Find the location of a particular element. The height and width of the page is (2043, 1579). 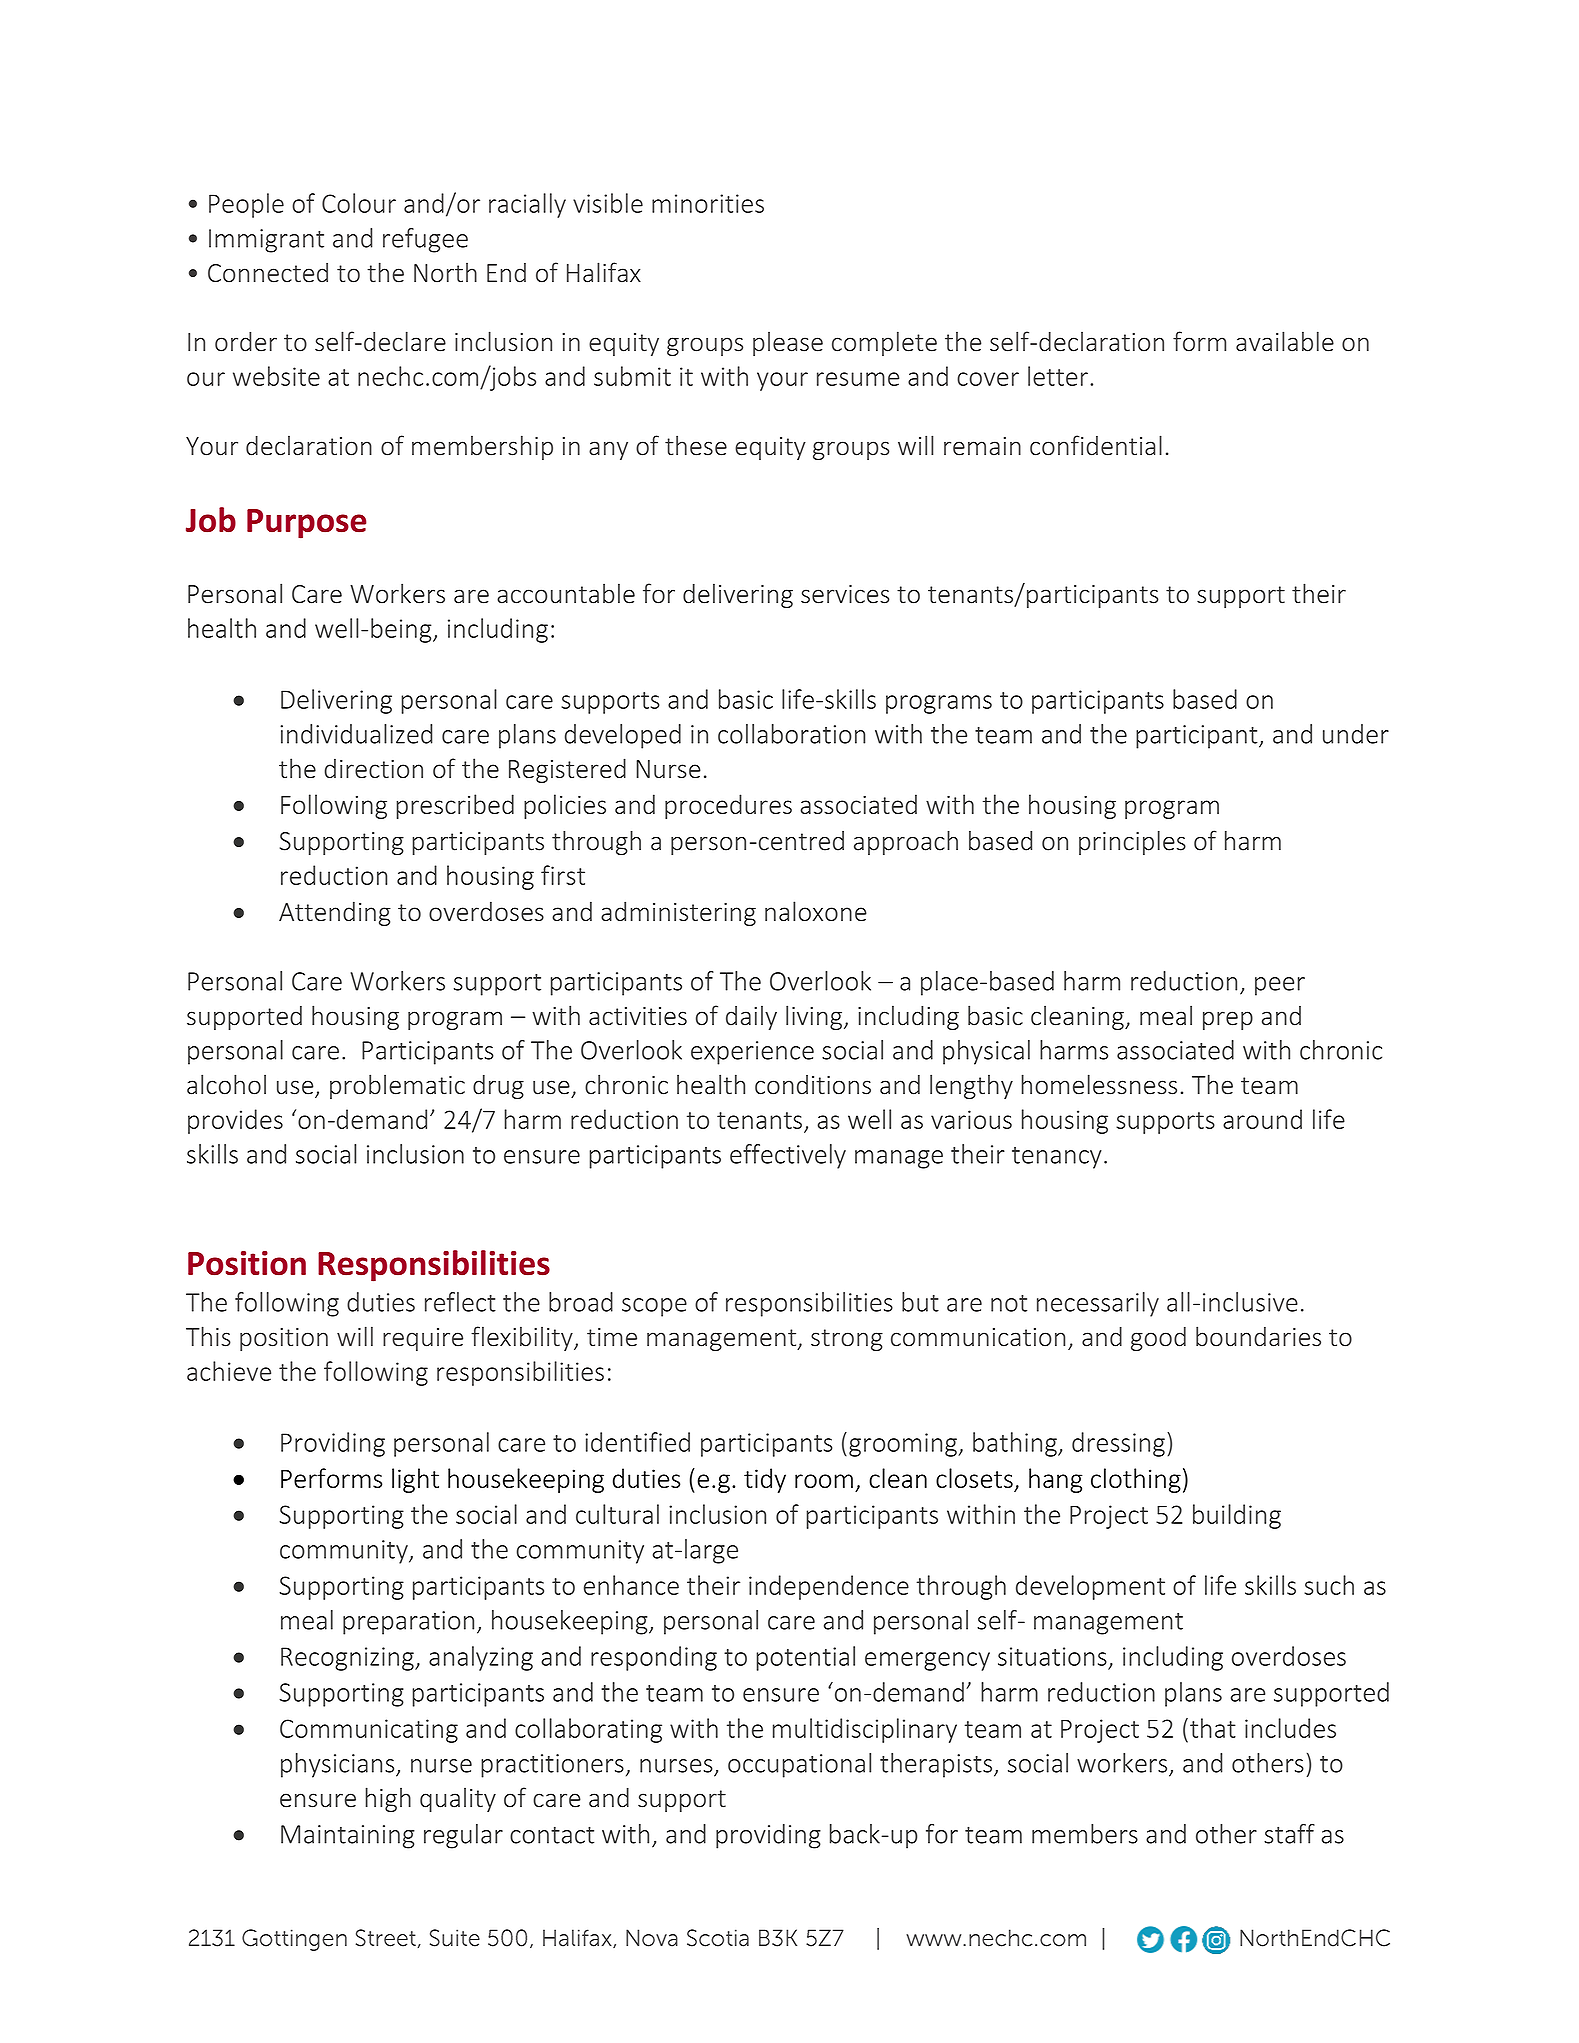

that is located at coordinates (1213, 1728).
